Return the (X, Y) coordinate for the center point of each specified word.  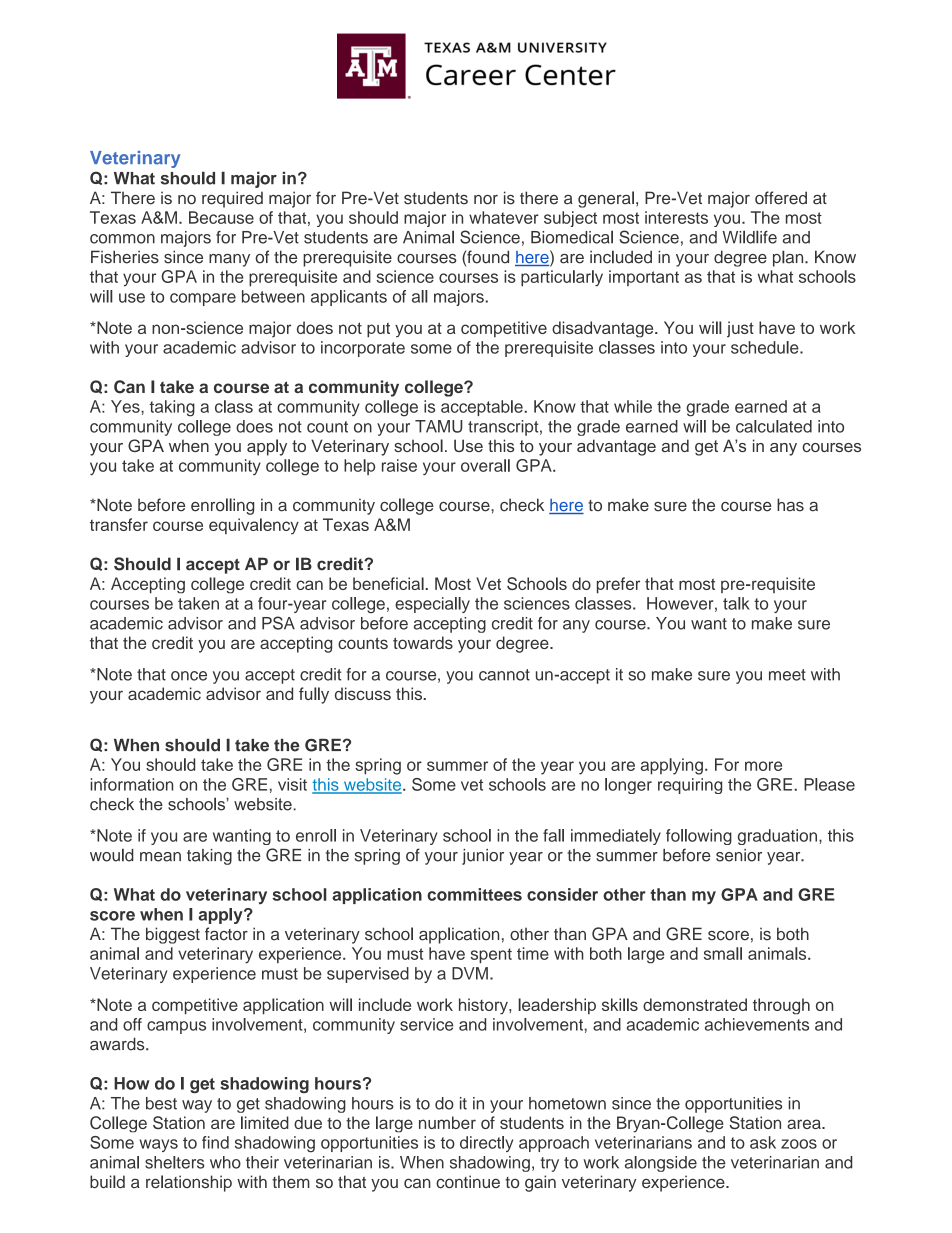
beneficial (389, 583)
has (790, 505)
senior (739, 855)
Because (221, 217)
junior (483, 857)
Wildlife (749, 237)
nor (486, 200)
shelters (174, 1162)
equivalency (254, 526)
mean (160, 857)
